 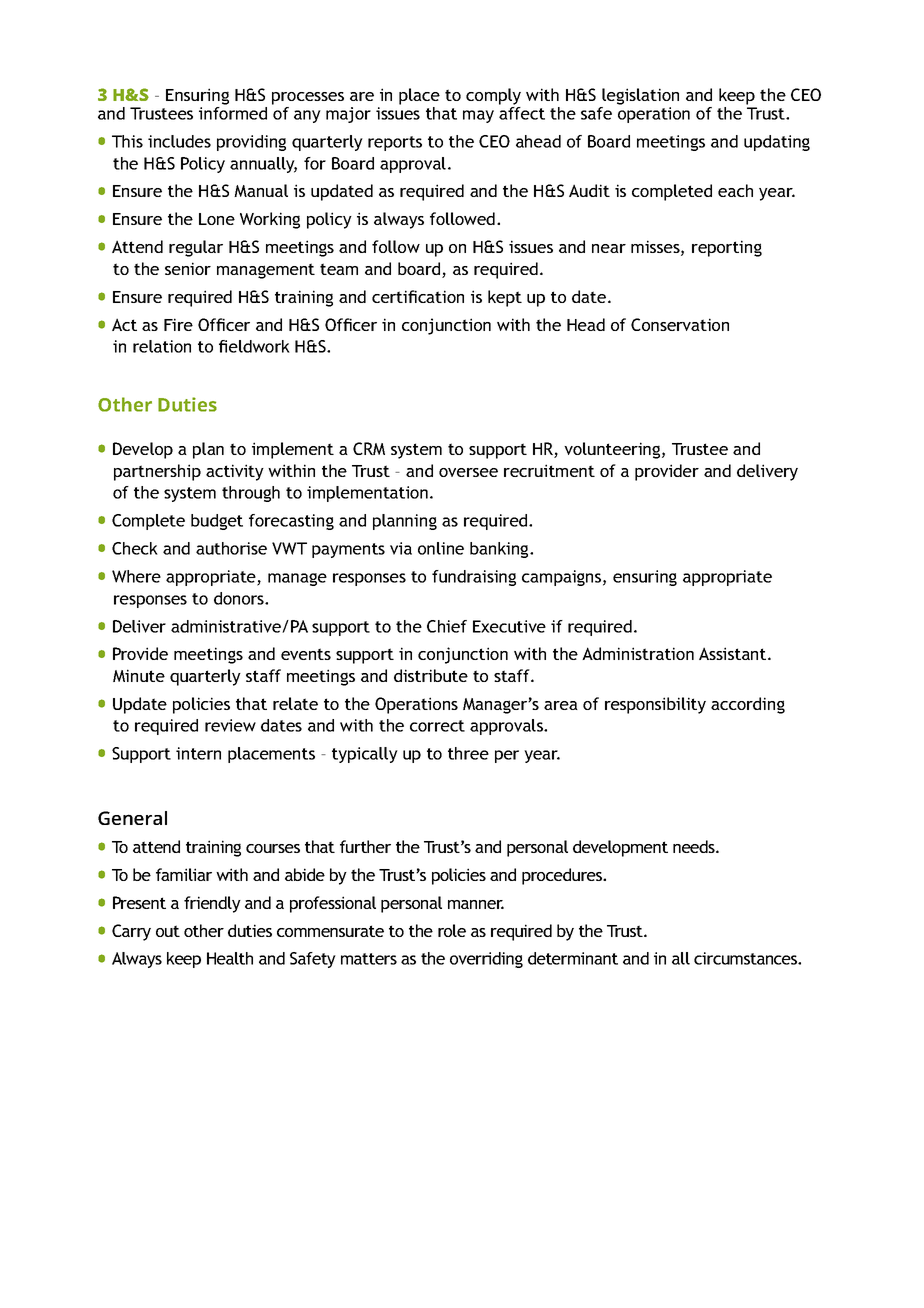 What do you see at coordinates (680, 324) in the document?
I see `Conservation` at bounding box center [680, 324].
